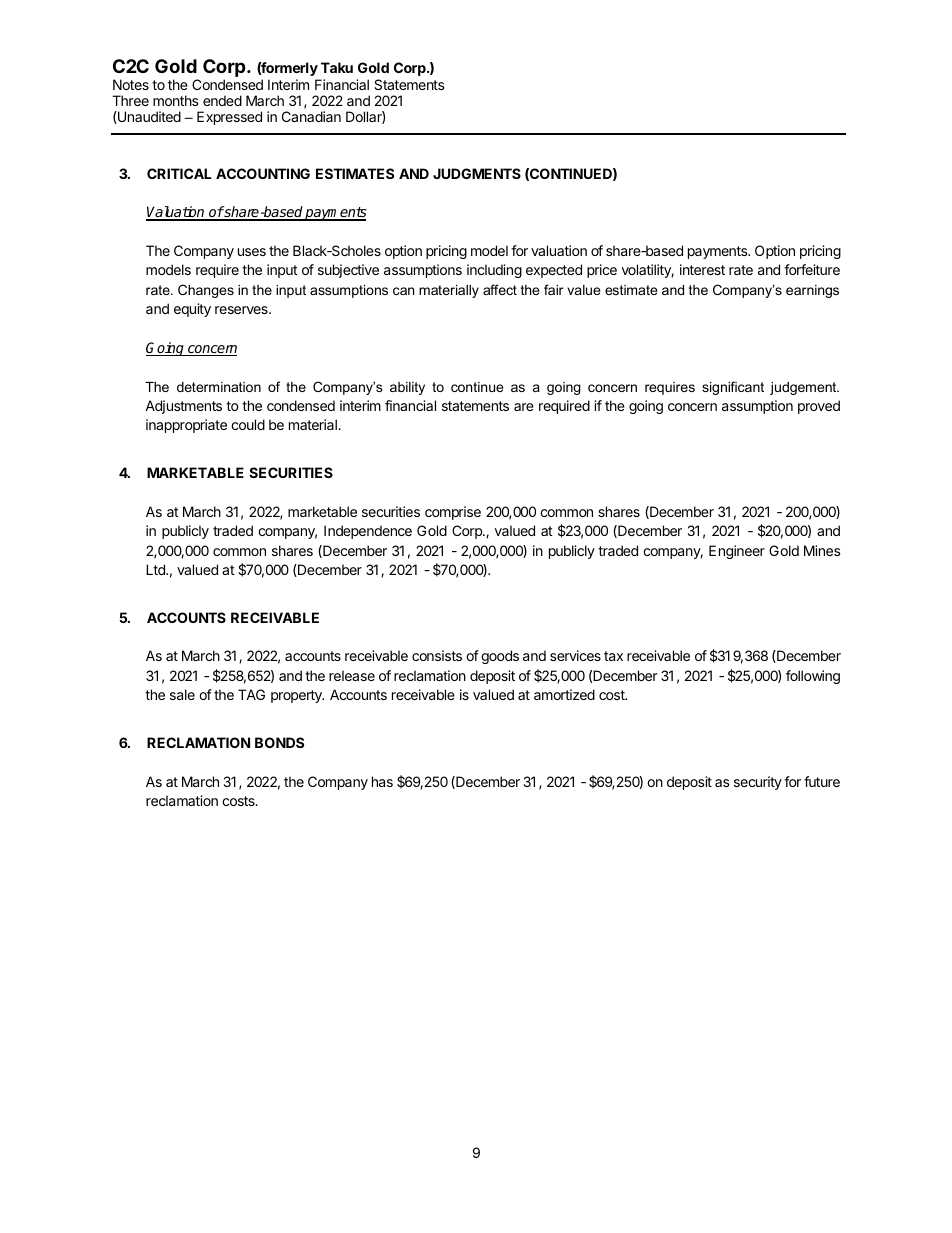 The width and height of the screenshot is (952, 1233). Describe the element at coordinates (407, 388) in the screenshot. I see `ability` at that location.
